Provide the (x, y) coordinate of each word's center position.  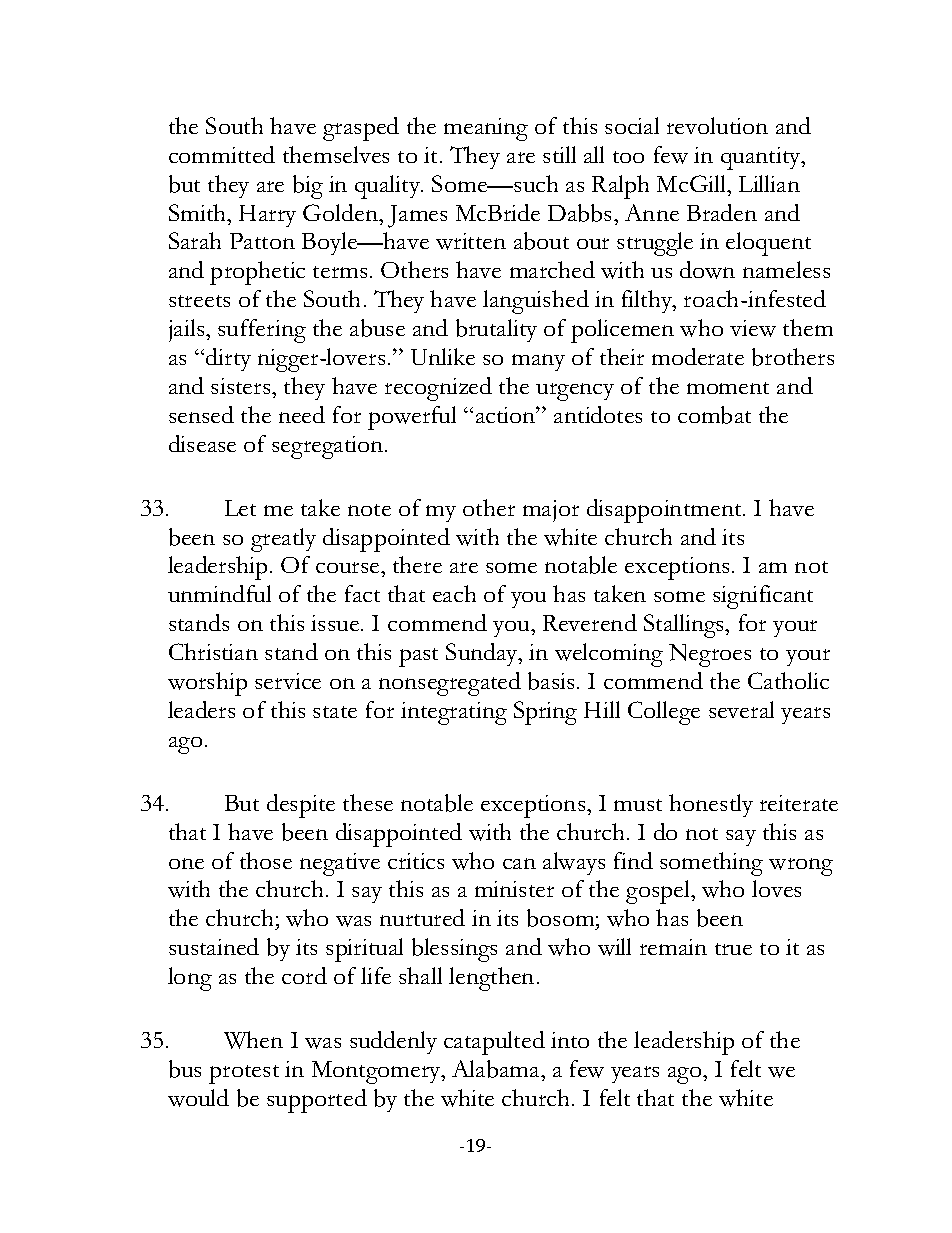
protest (244, 1074)
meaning (486, 129)
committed (222, 154)
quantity (762, 158)
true (733, 949)
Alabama (497, 1069)
